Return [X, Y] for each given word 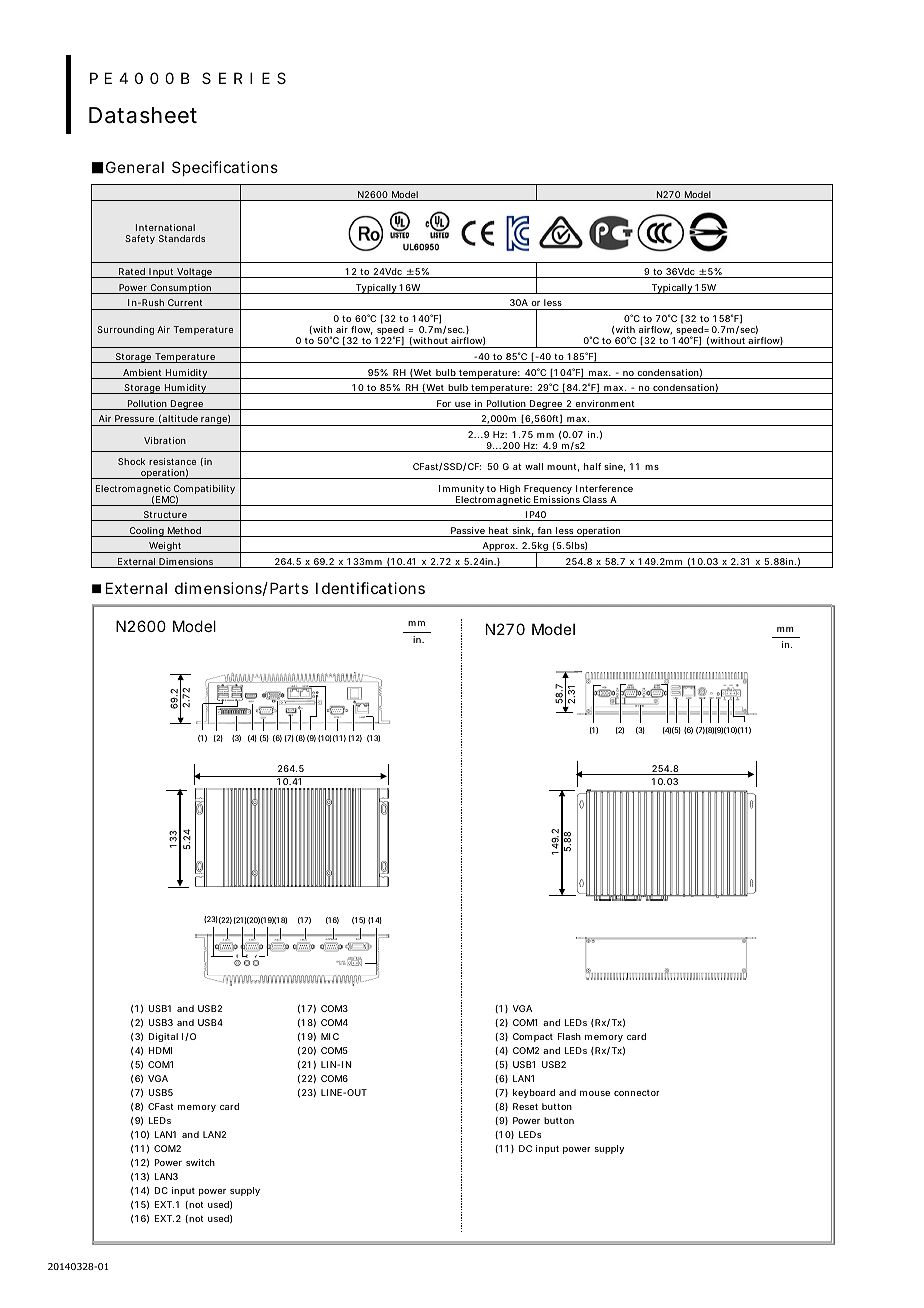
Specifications [225, 168]
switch [200, 1162]
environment [606, 405]
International [165, 227]
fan [546, 532]
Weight [166, 547]
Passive [468, 532]
